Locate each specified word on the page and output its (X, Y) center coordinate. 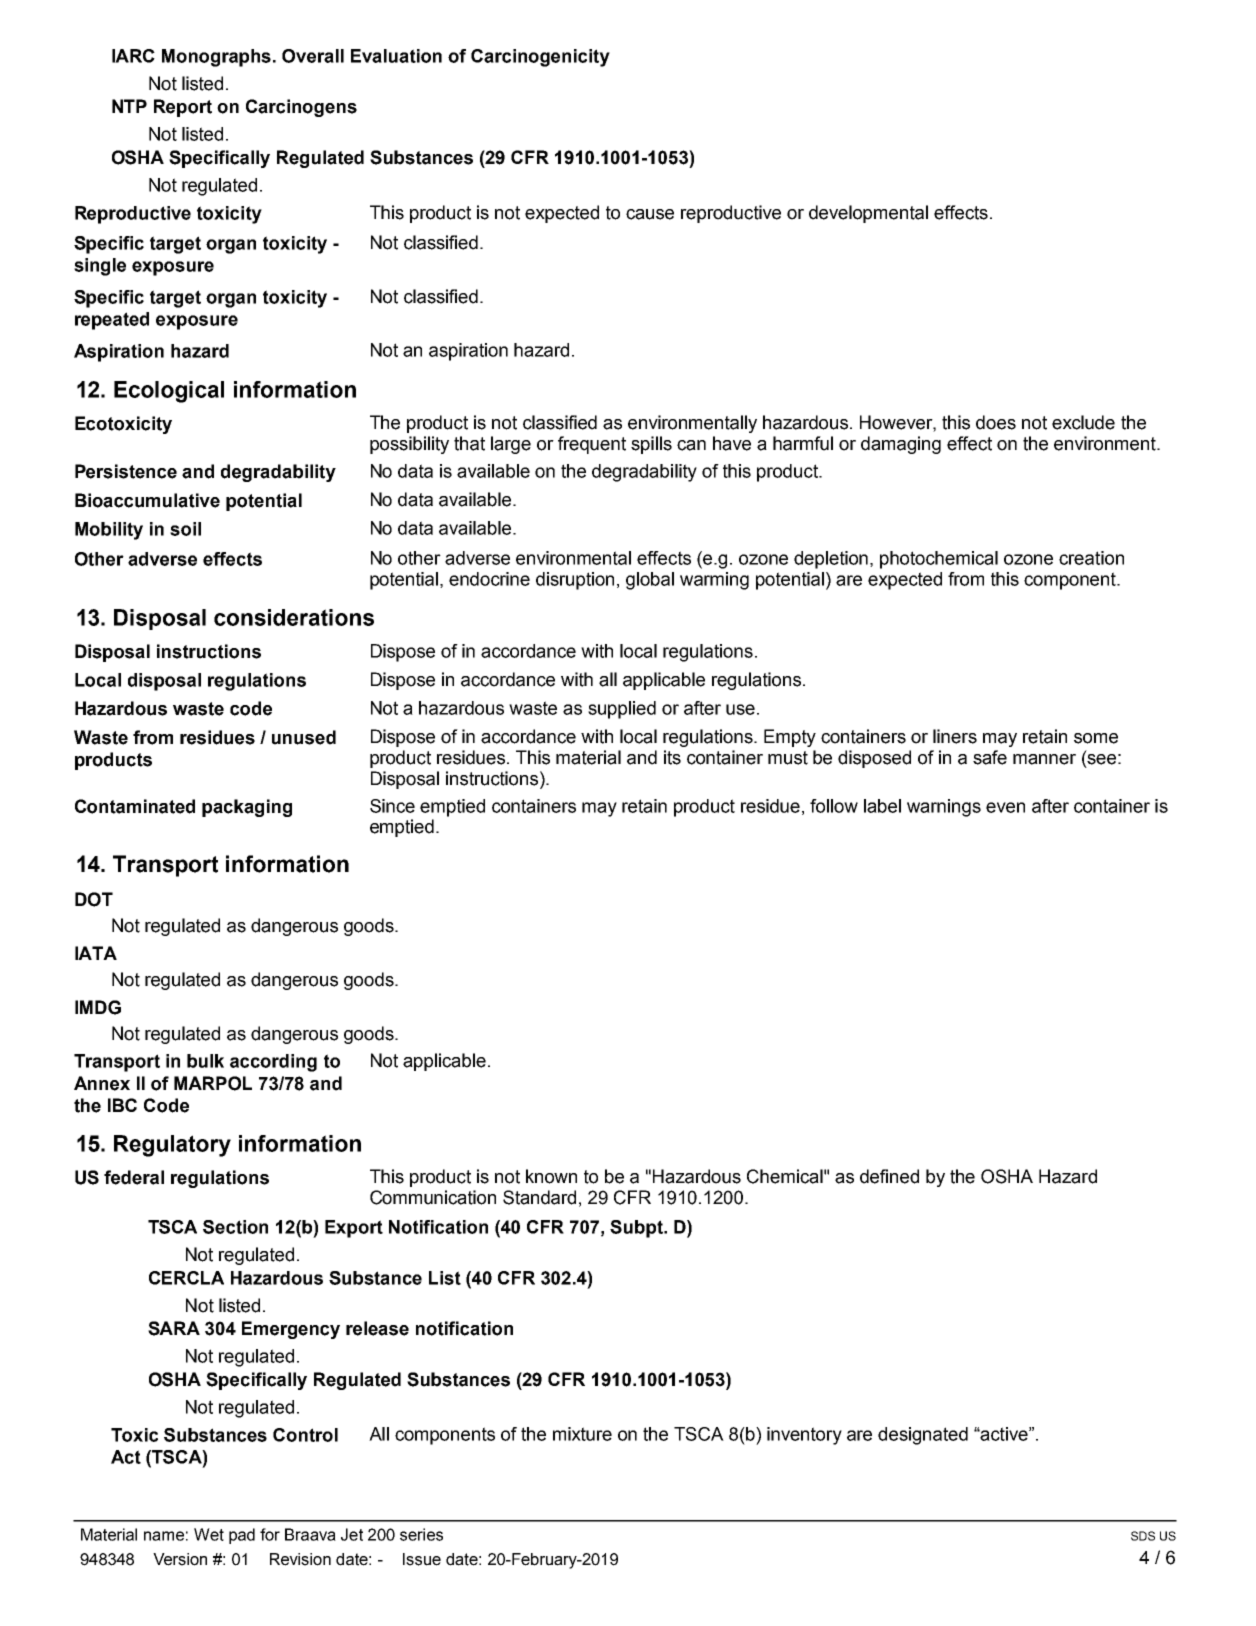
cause (650, 214)
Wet (209, 1534)
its (672, 757)
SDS (1143, 1536)
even (1005, 807)
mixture (582, 1434)
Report (183, 108)
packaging (247, 808)
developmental (868, 214)
